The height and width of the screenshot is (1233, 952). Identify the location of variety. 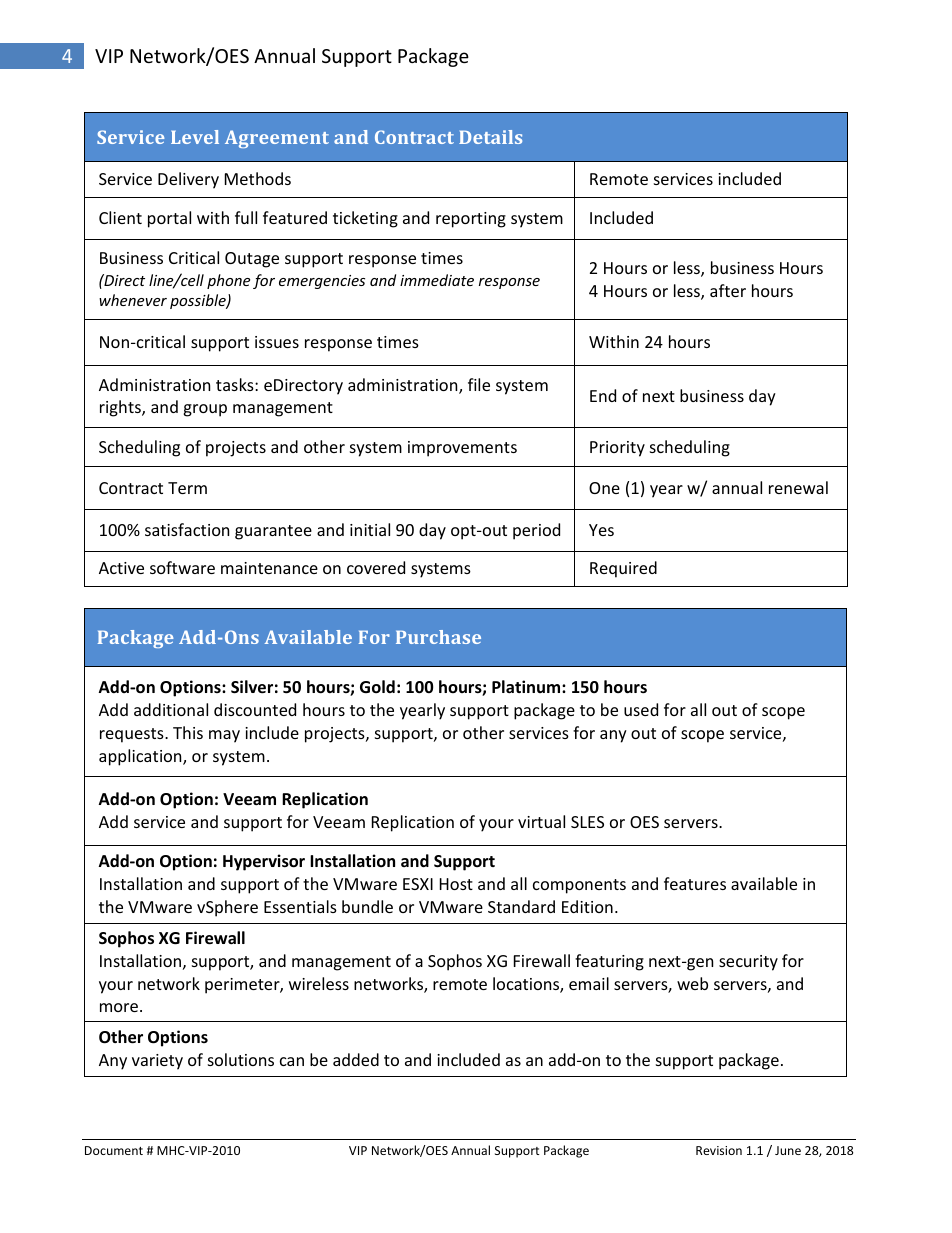
(157, 1062).
